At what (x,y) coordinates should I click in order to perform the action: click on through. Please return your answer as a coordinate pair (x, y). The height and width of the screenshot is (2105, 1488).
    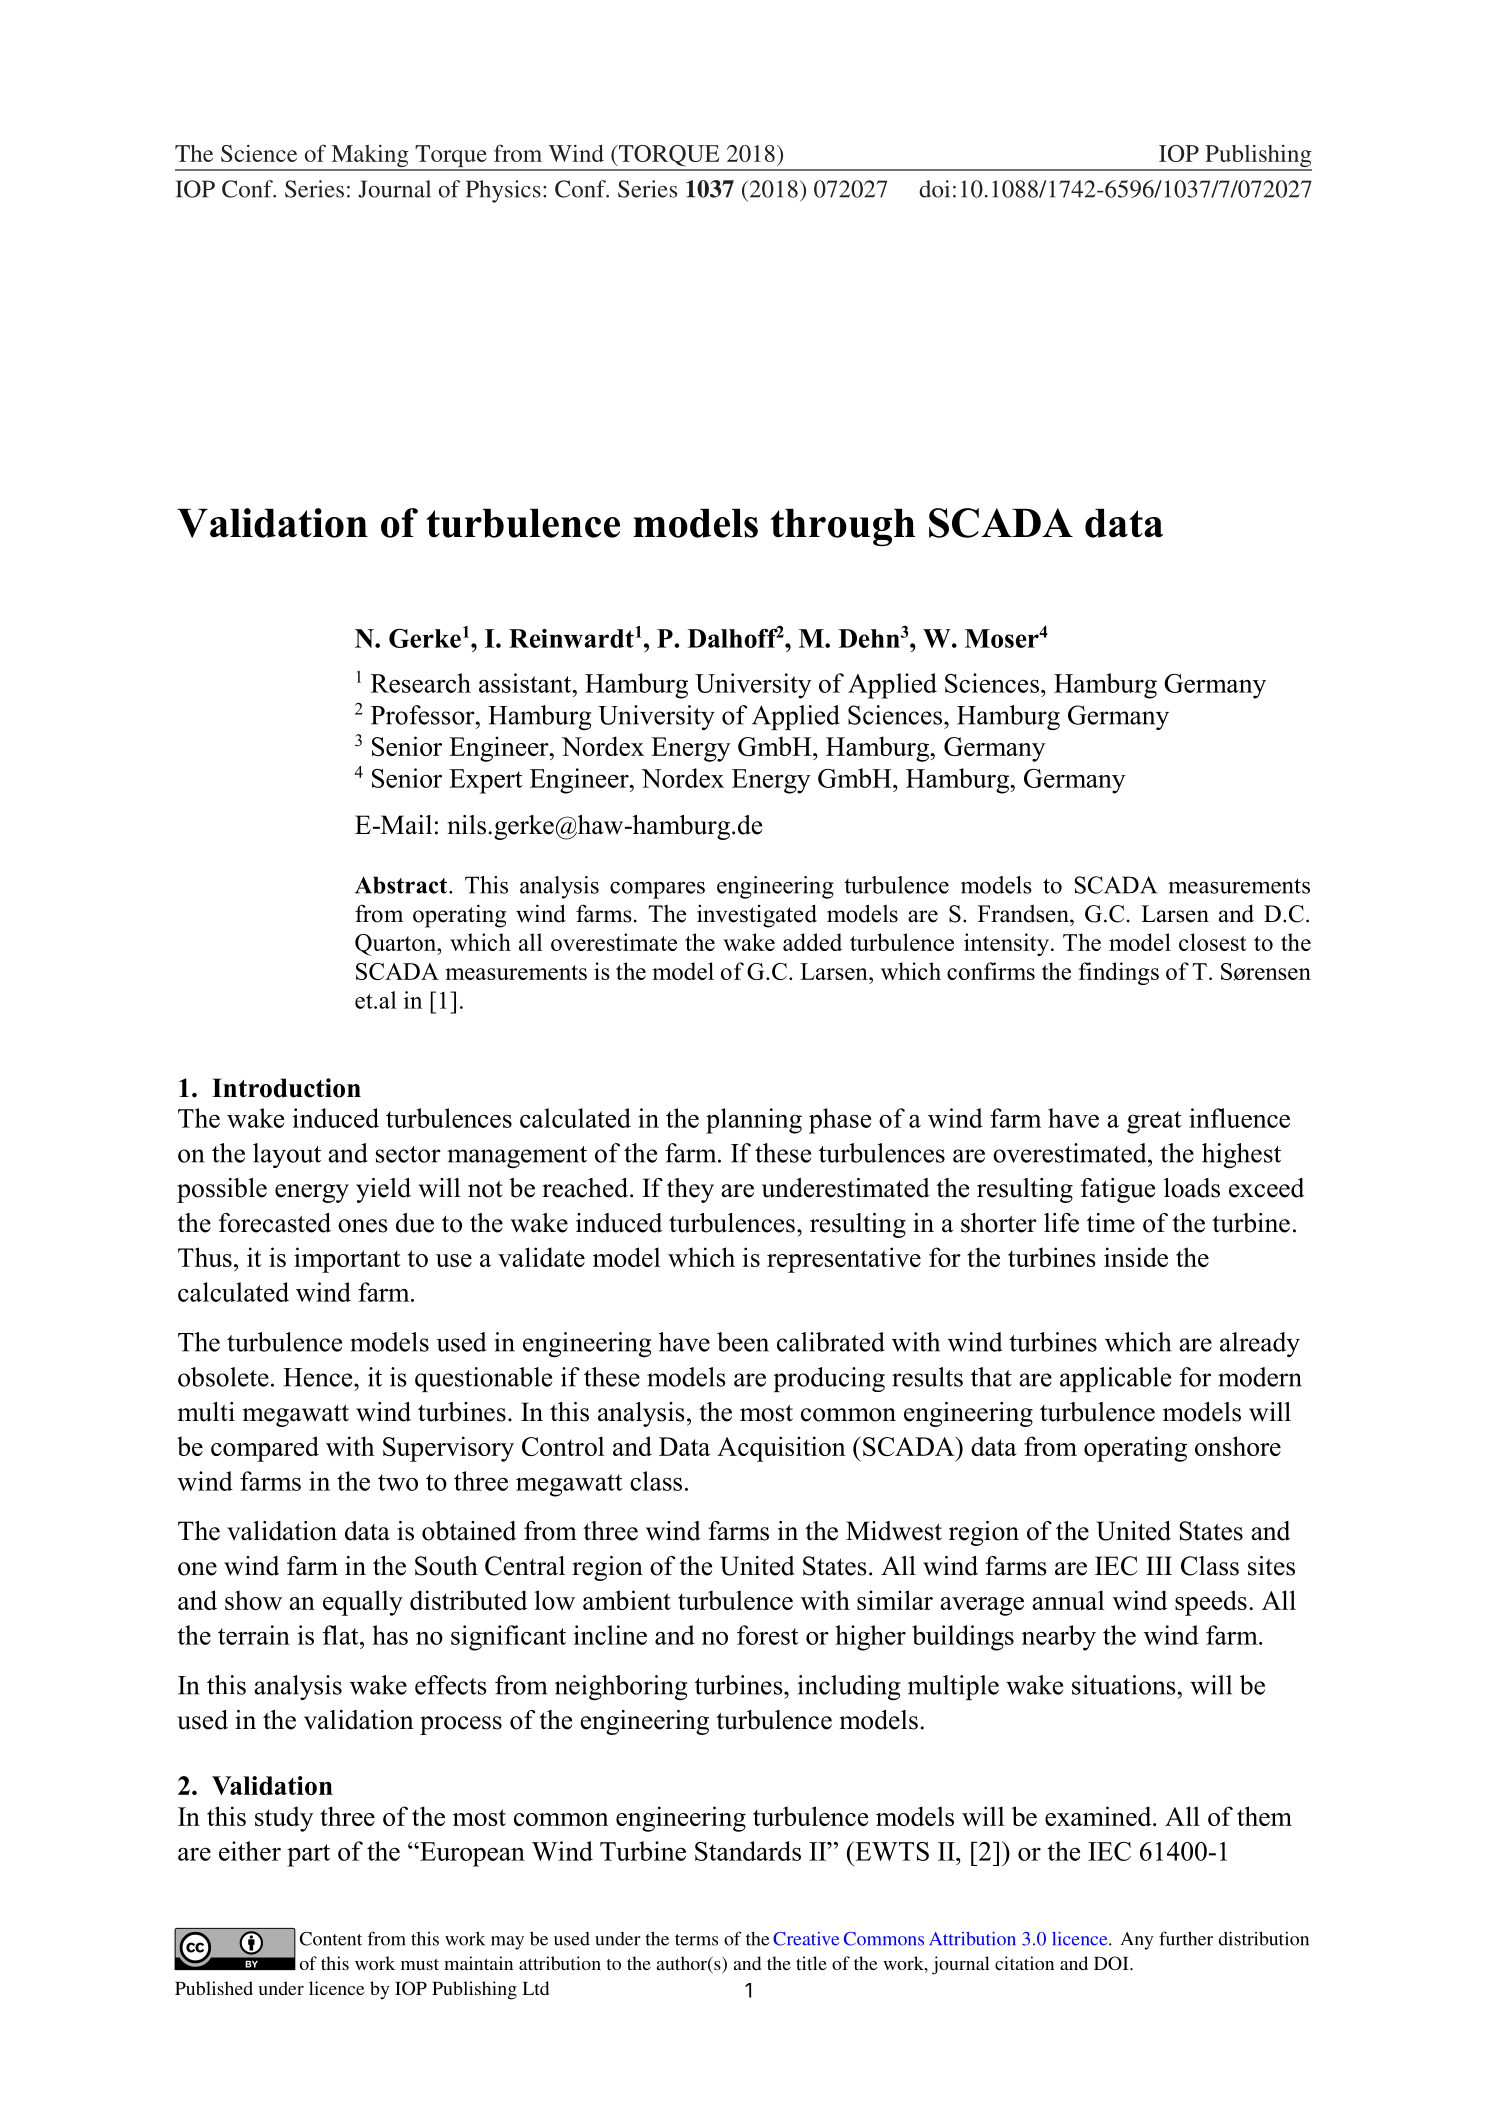
    Looking at the image, I should click on (843, 527).
